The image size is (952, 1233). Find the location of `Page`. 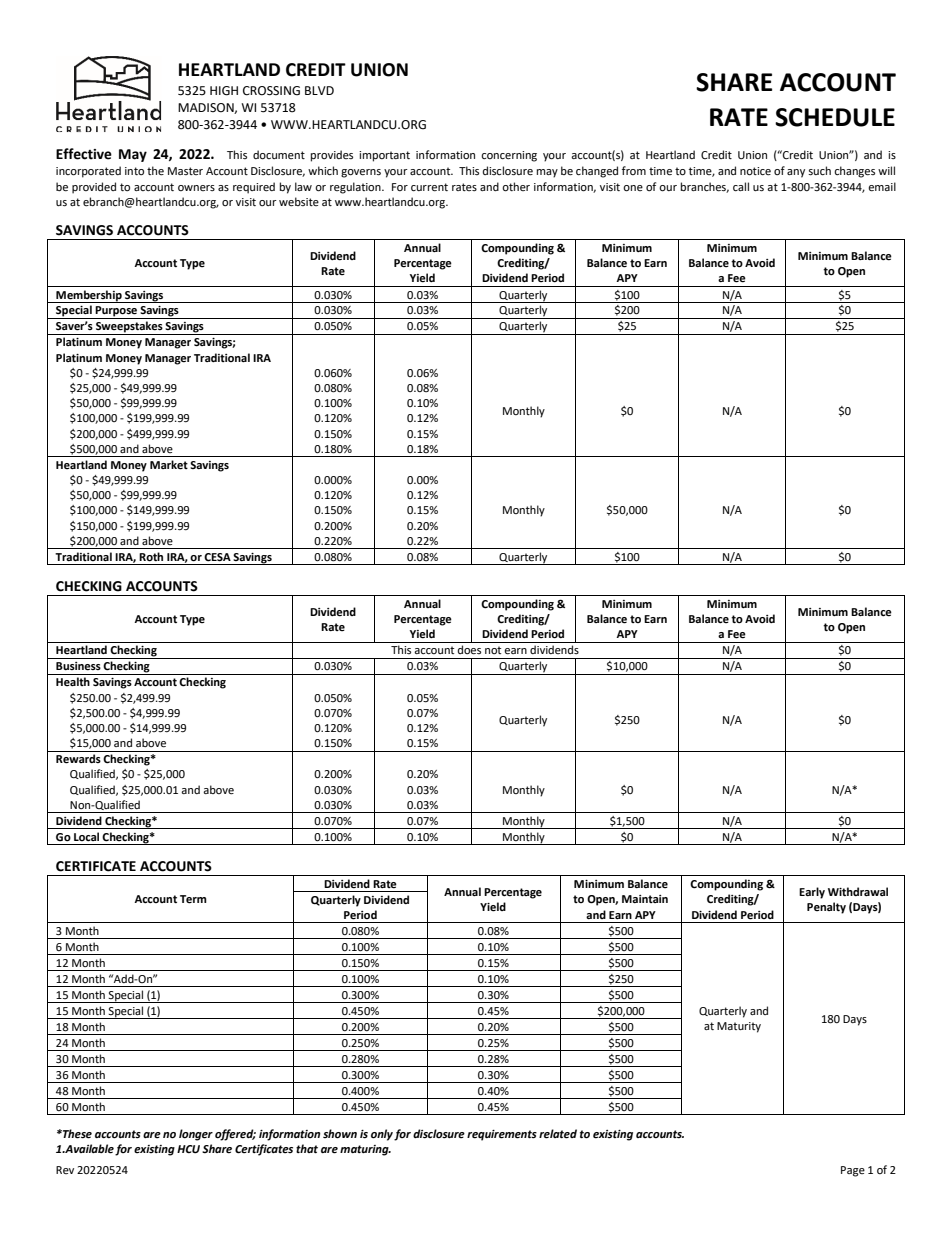

Page is located at coordinates (853, 1171).
